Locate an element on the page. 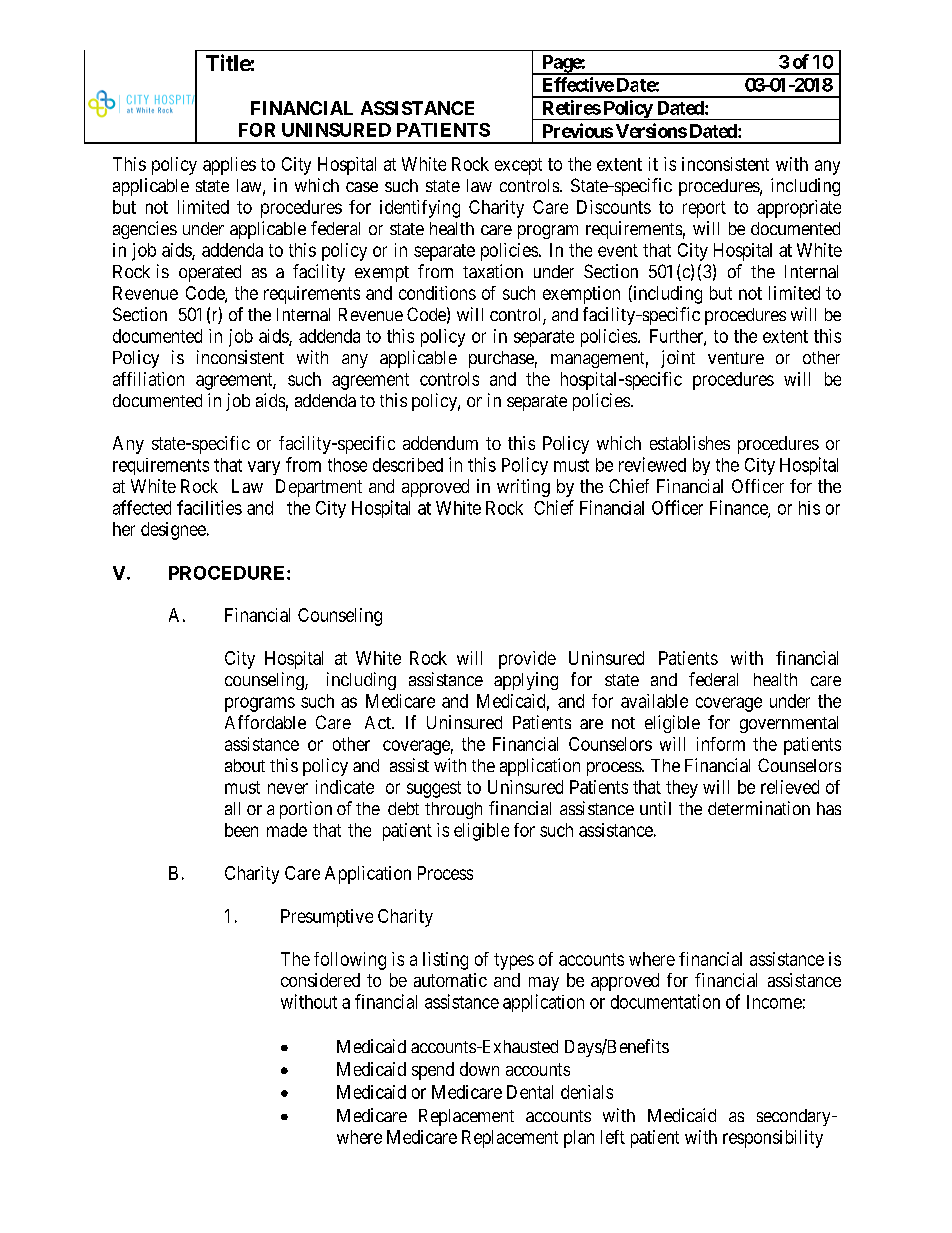  report is located at coordinates (704, 209).
